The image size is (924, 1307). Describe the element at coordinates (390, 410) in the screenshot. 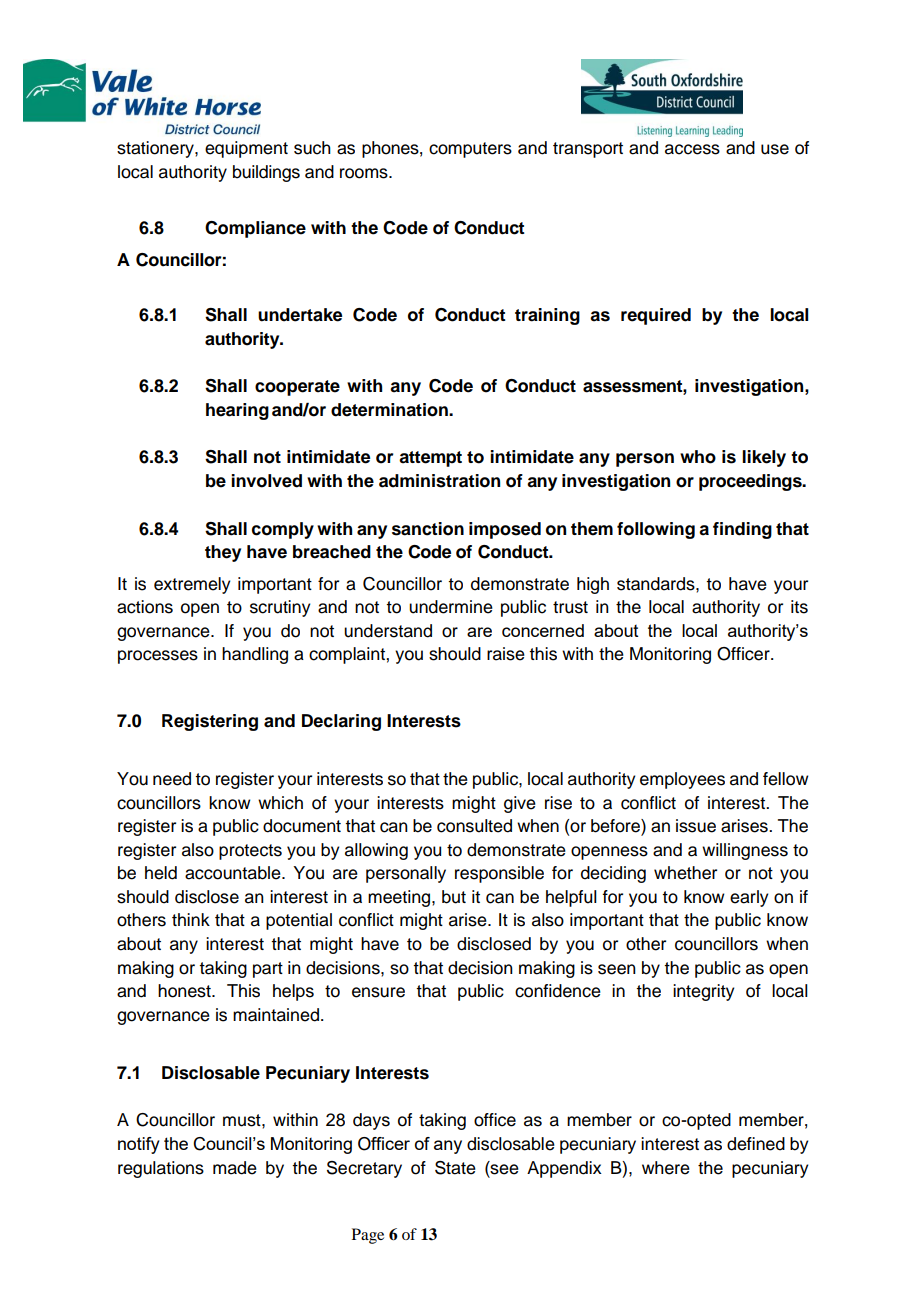

I see `determination` at that location.
